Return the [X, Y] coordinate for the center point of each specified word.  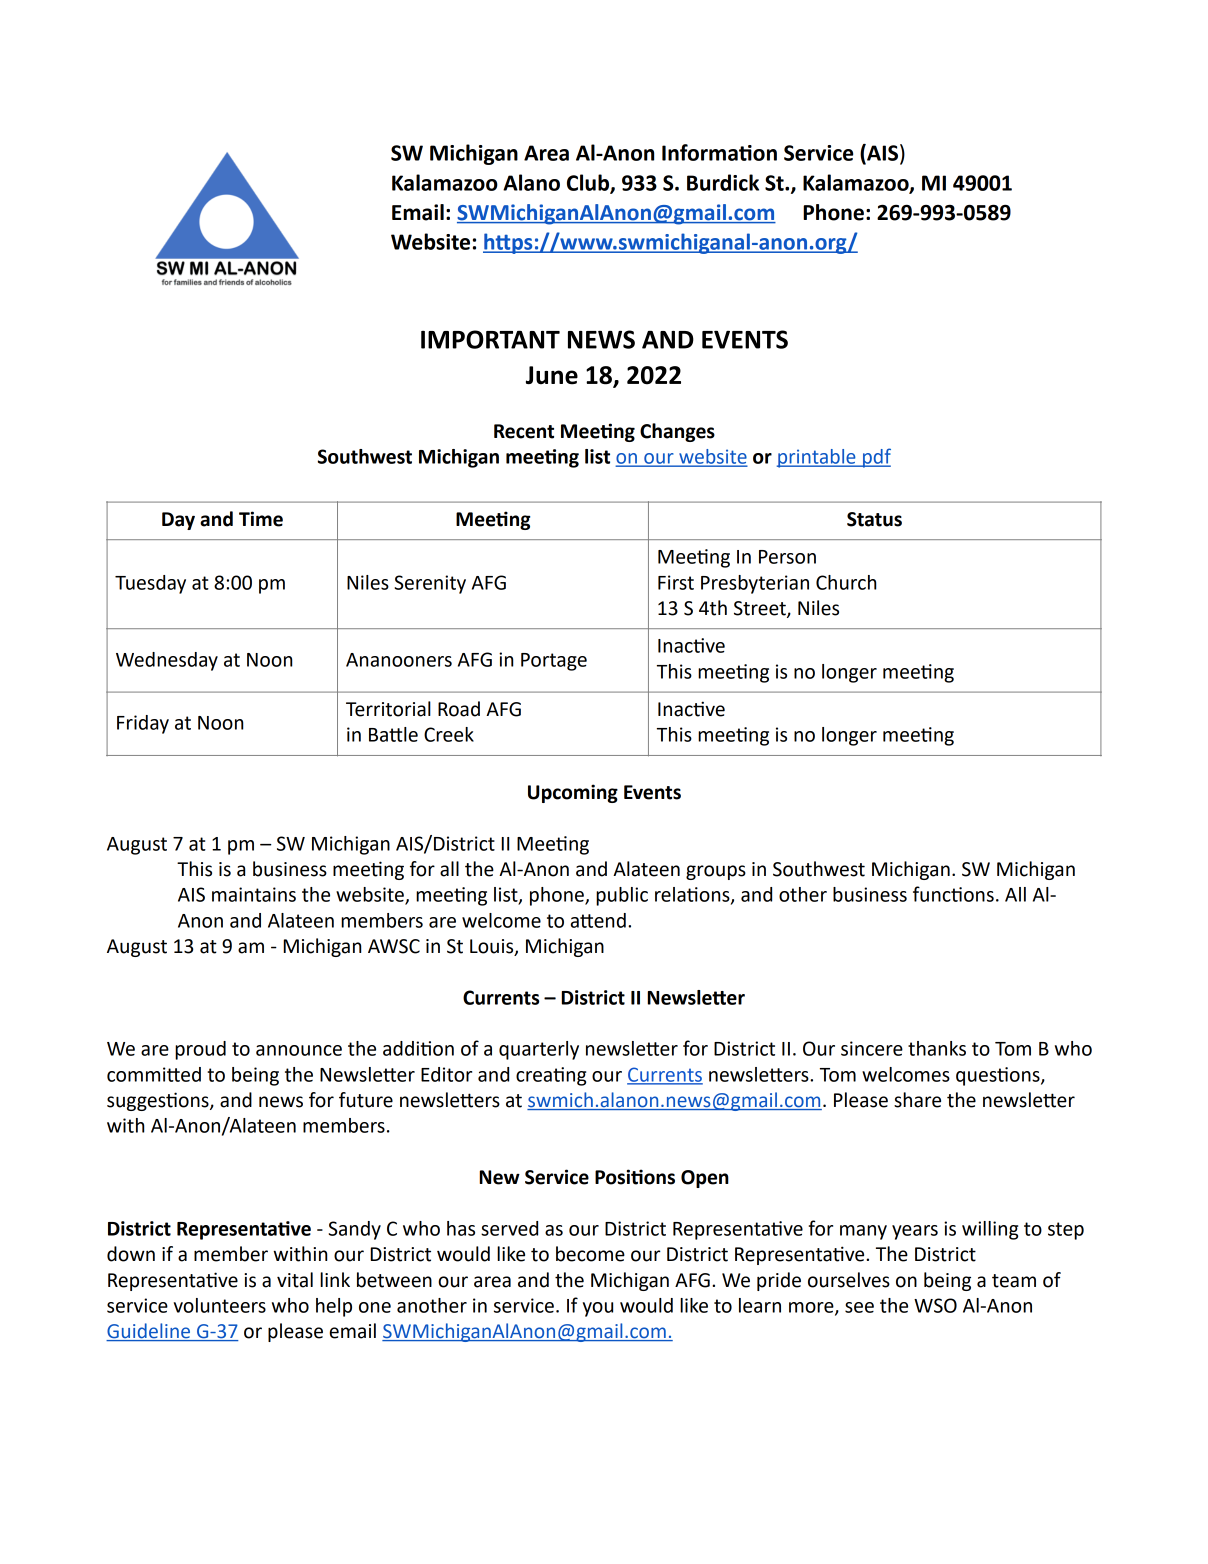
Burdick [723, 182]
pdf [876, 458]
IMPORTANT [490, 339]
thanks [937, 1048]
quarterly [539, 1050]
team [1014, 1281]
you [598, 1309]
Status [874, 519]
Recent [524, 431]
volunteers [220, 1305]
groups [716, 872]
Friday [143, 724]
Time [261, 519]
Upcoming [573, 793]
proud [200, 1050]
